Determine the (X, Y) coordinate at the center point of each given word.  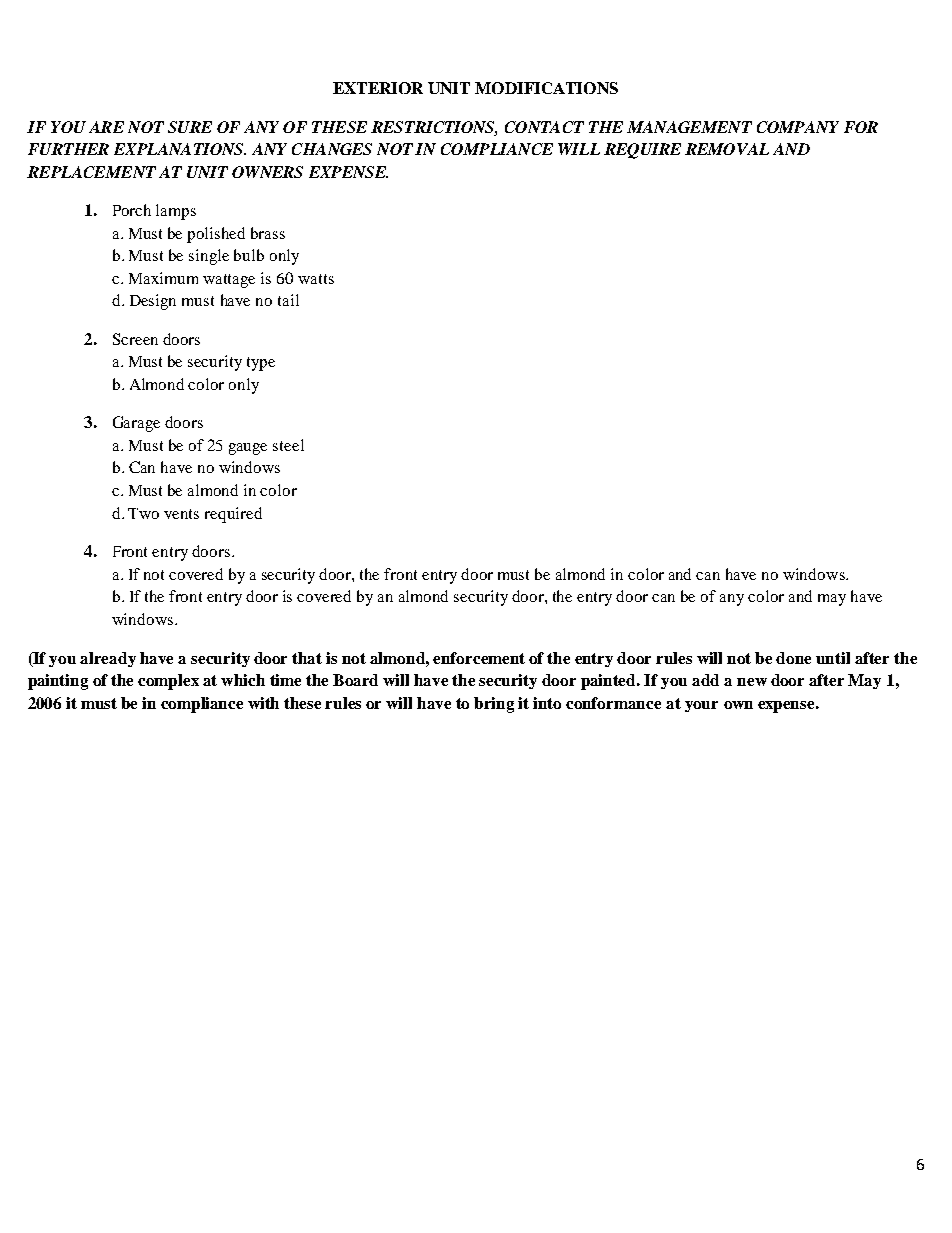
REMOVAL (727, 149)
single (209, 257)
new (752, 682)
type (261, 364)
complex (168, 682)
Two (143, 513)
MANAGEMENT (689, 127)
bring (494, 705)
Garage (136, 424)
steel (288, 445)
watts (316, 279)
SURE (190, 127)
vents (181, 514)
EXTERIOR (378, 88)
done (793, 658)
